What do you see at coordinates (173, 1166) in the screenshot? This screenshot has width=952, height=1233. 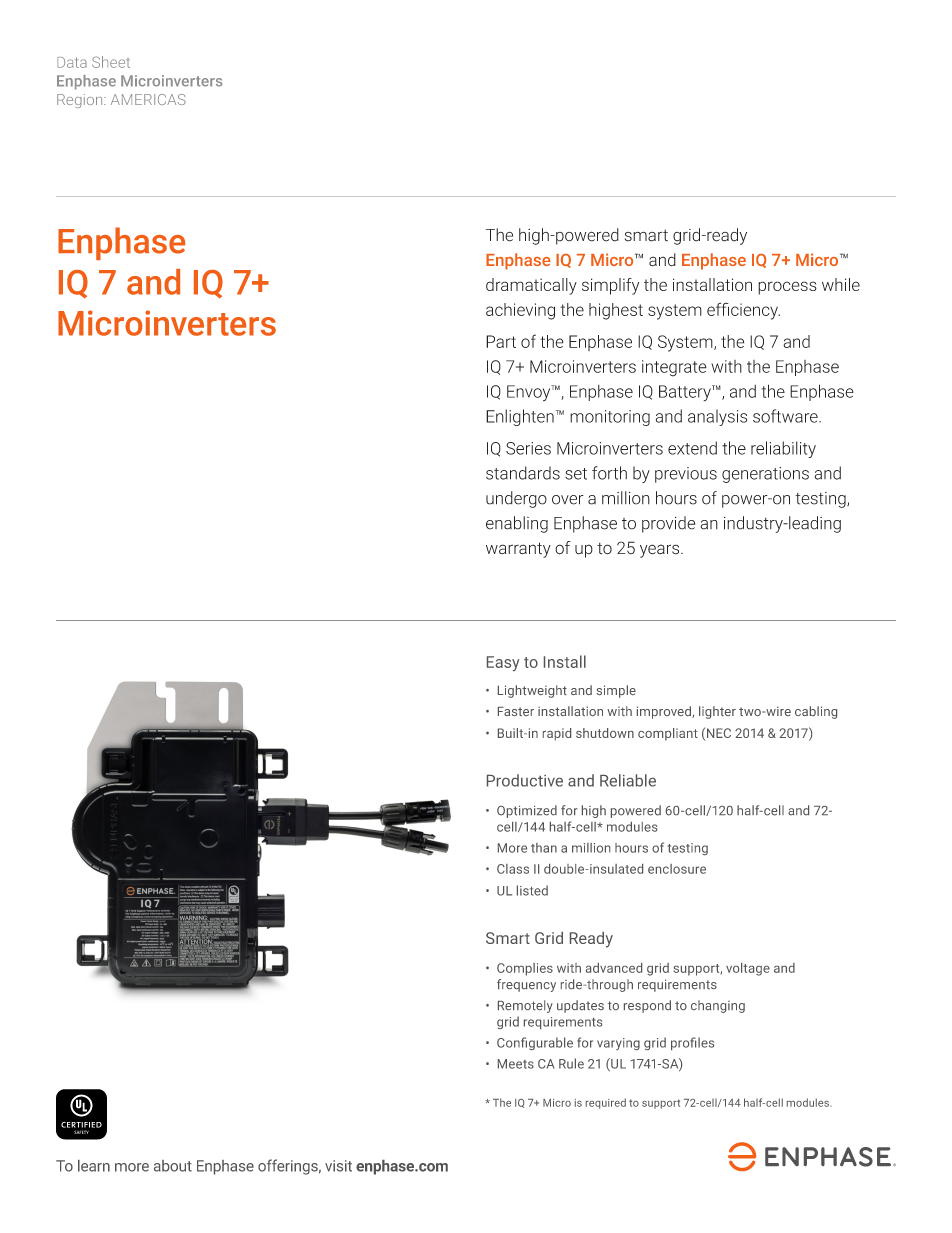 I see `about` at bounding box center [173, 1166].
